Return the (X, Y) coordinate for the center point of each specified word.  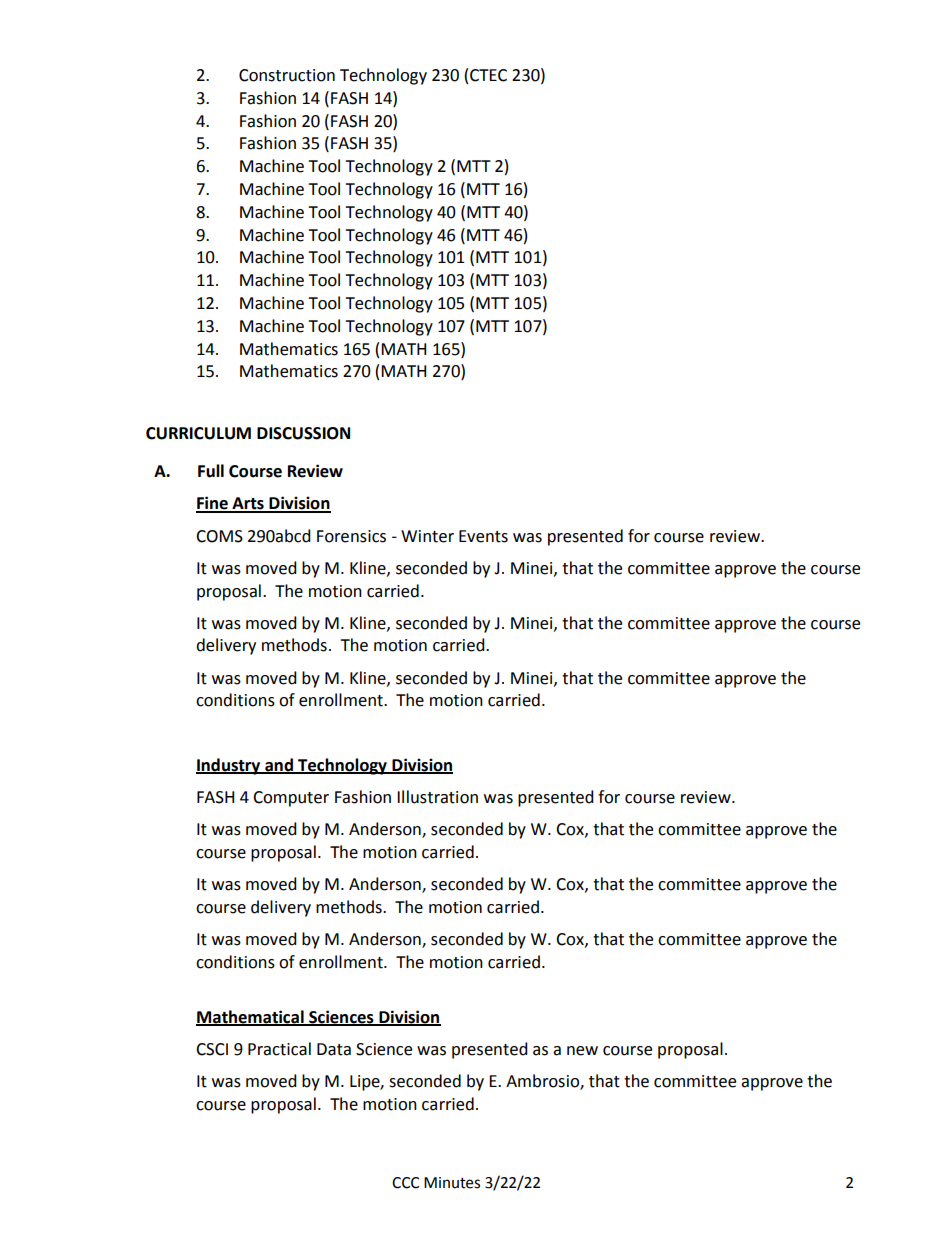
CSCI (212, 1049)
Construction (287, 75)
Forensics (351, 536)
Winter (427, 536)
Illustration (437, 797)
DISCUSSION (303, 433)
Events (483, 536)
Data (334, 1049)
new (582, 1051)
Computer (291, 799)
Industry (229, 766)
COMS (219, 536)
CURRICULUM (198, 433)
